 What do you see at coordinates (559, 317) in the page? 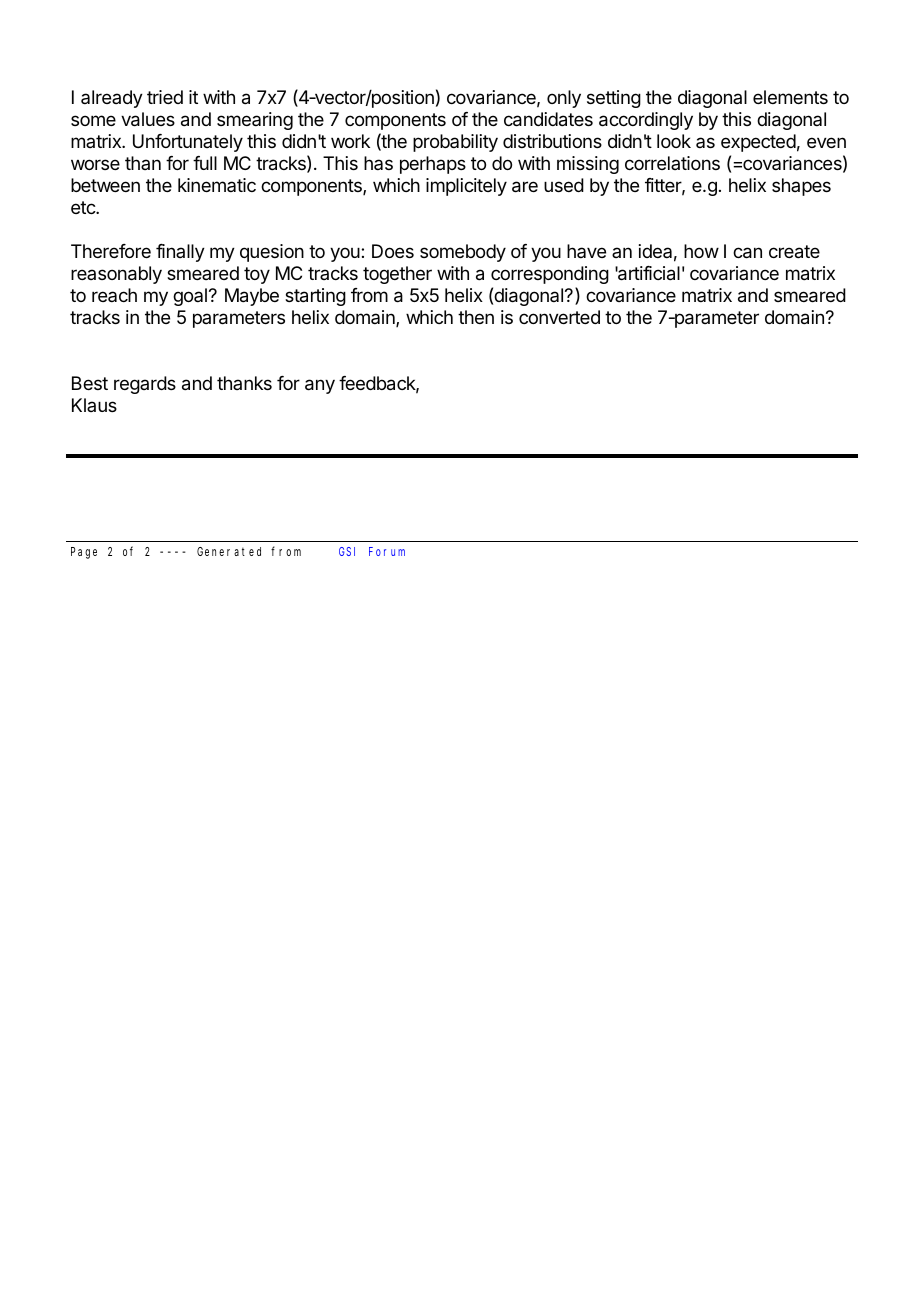
I see `converted` at bounding box center [559, 317].
